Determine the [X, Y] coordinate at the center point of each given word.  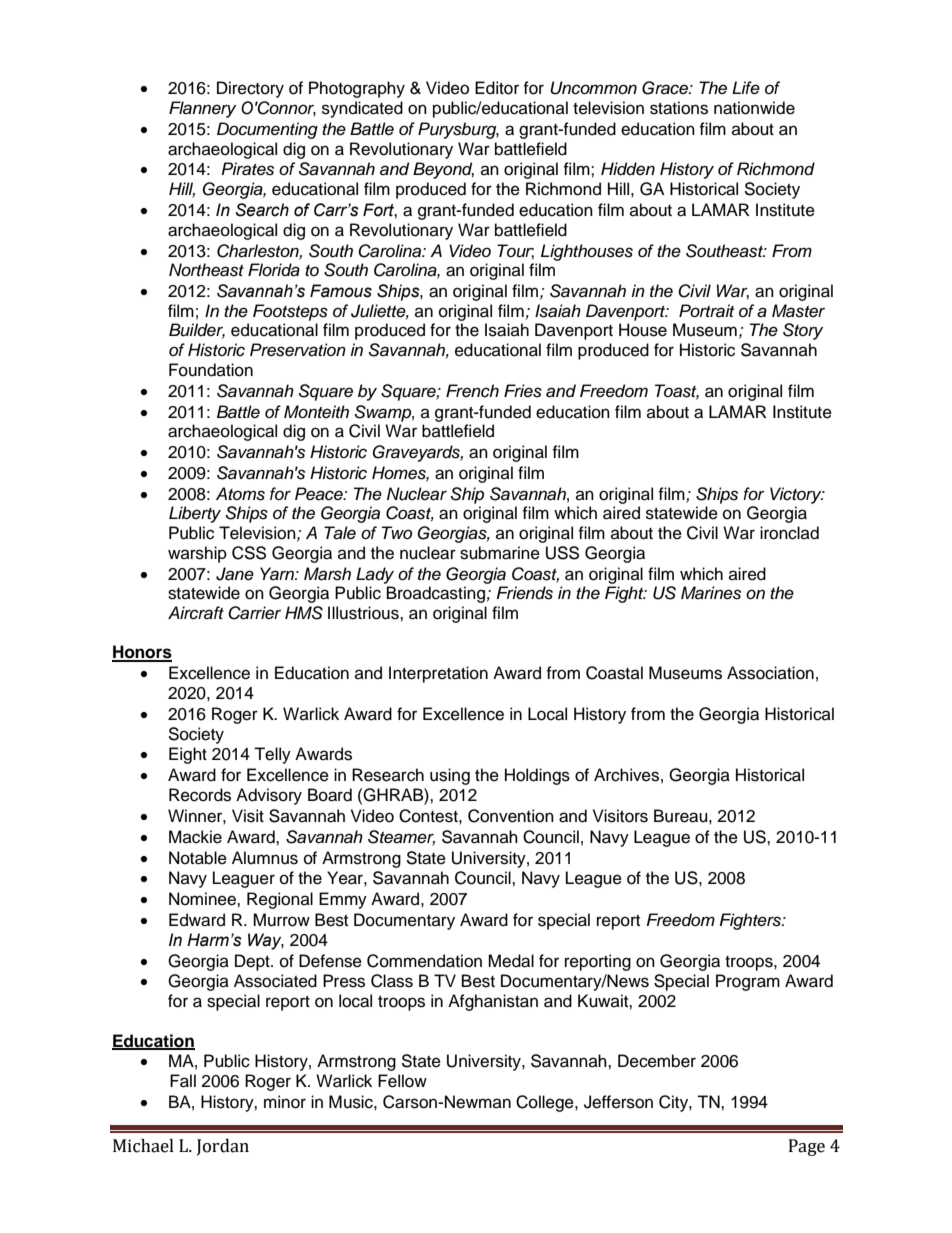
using [450, 776]
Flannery [202, 109]
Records [200, 795]
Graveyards [417, 453]
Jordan [223, 1147]
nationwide [754, 108]
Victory [797, 495]
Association [770, 673]
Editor [497, 88]
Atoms [240, 494]
